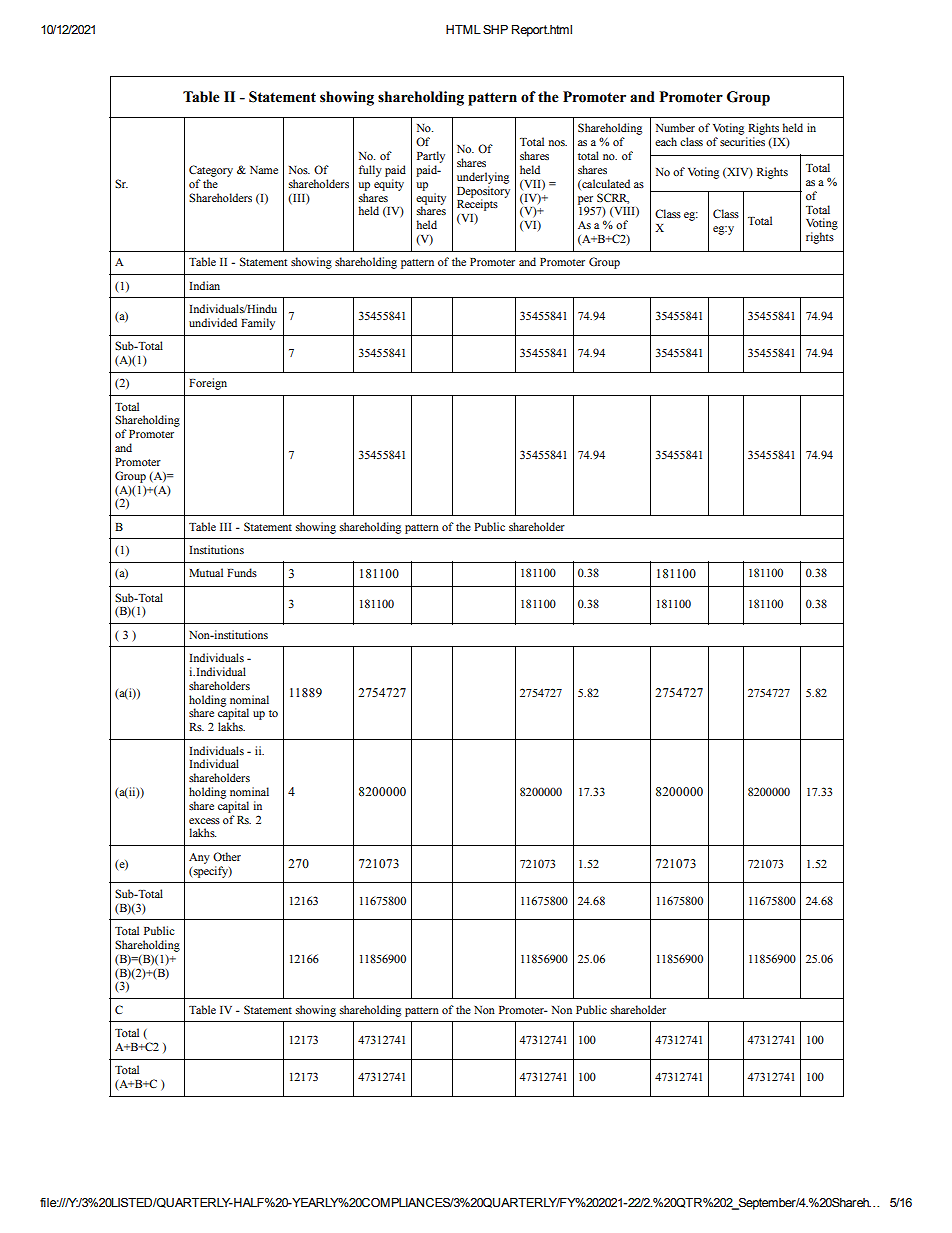 This document has height=1233, width=952. What do you see at coordinates (258, 324) in the document?
I see `Family` at bounding box center [258, 324].
